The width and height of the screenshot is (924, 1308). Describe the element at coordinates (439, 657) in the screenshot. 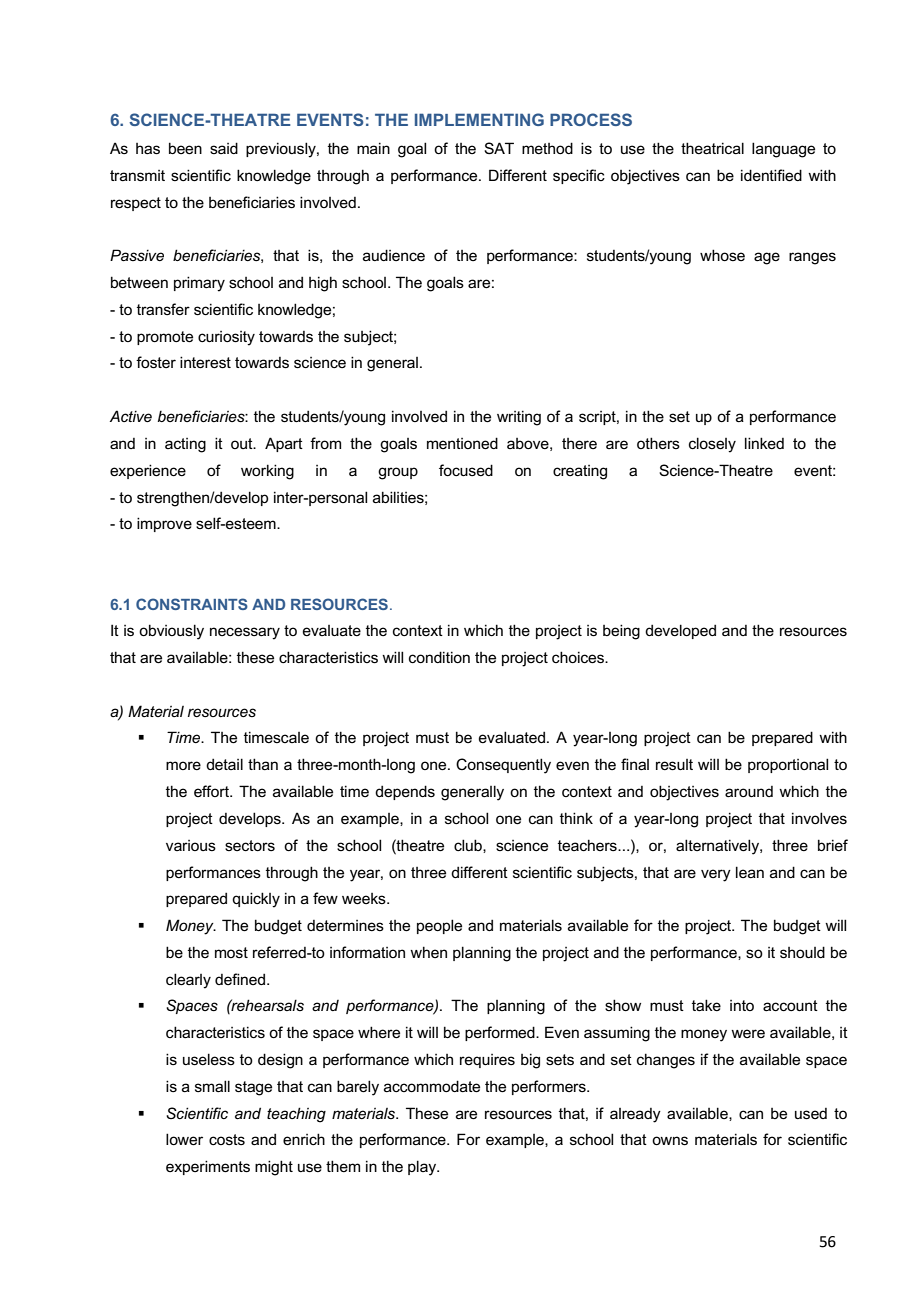

I see `condition` at that location.
